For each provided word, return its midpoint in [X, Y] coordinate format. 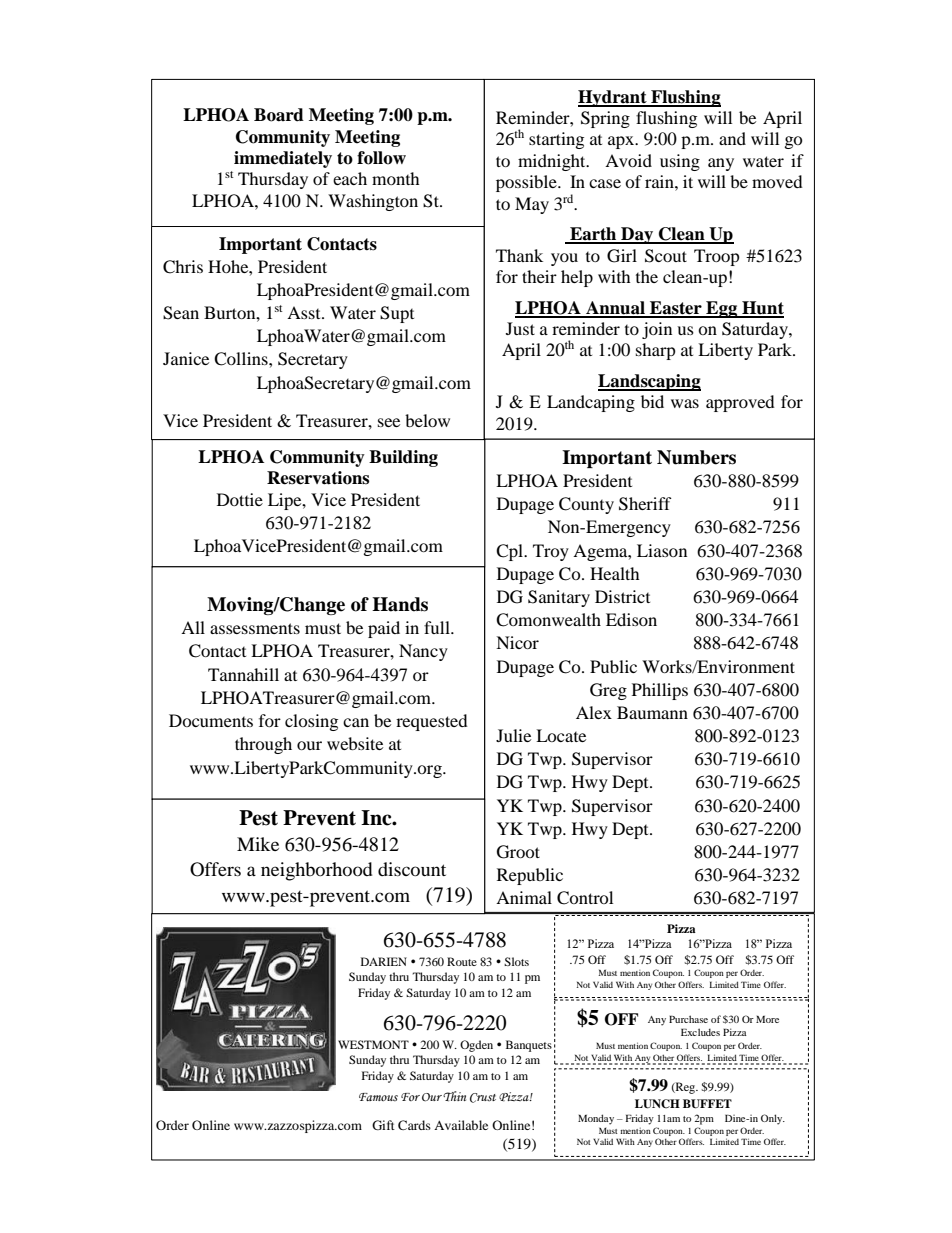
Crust [483, 1098]
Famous [378, 1097]
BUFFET [707, 1104]
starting [556, 140]
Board [279, 115]
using [680, 162]
